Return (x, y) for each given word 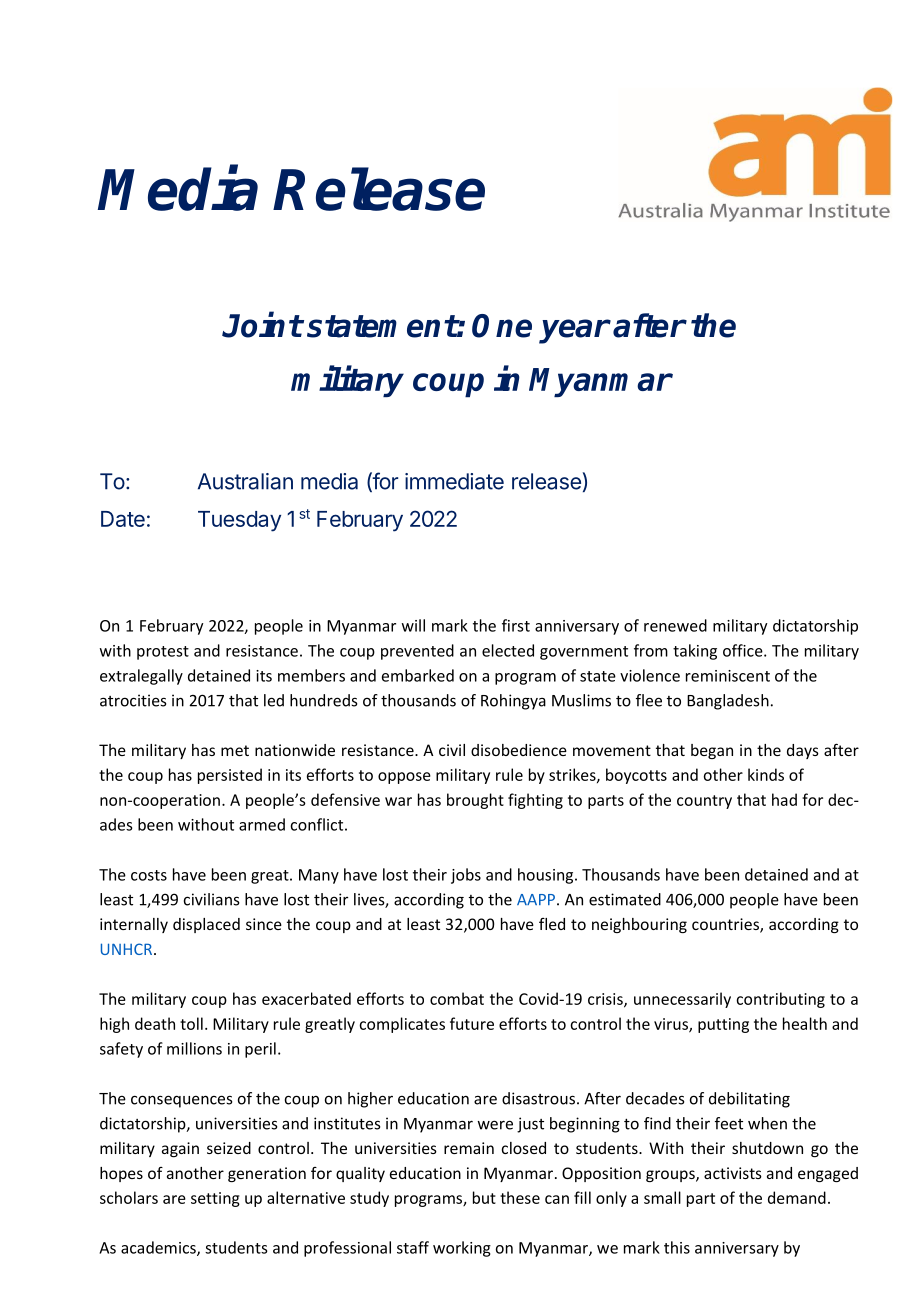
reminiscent (728, 676)
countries (726, 925)
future (472, 1023)
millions (194, 1048)
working (462, 1249)
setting (215, 1199)
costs (149, 875)
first (516, 625)
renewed (675, 625)
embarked (418, 675)
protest (163, 653)
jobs (466, 876)
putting (723, 1025)
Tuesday (239, 521)
